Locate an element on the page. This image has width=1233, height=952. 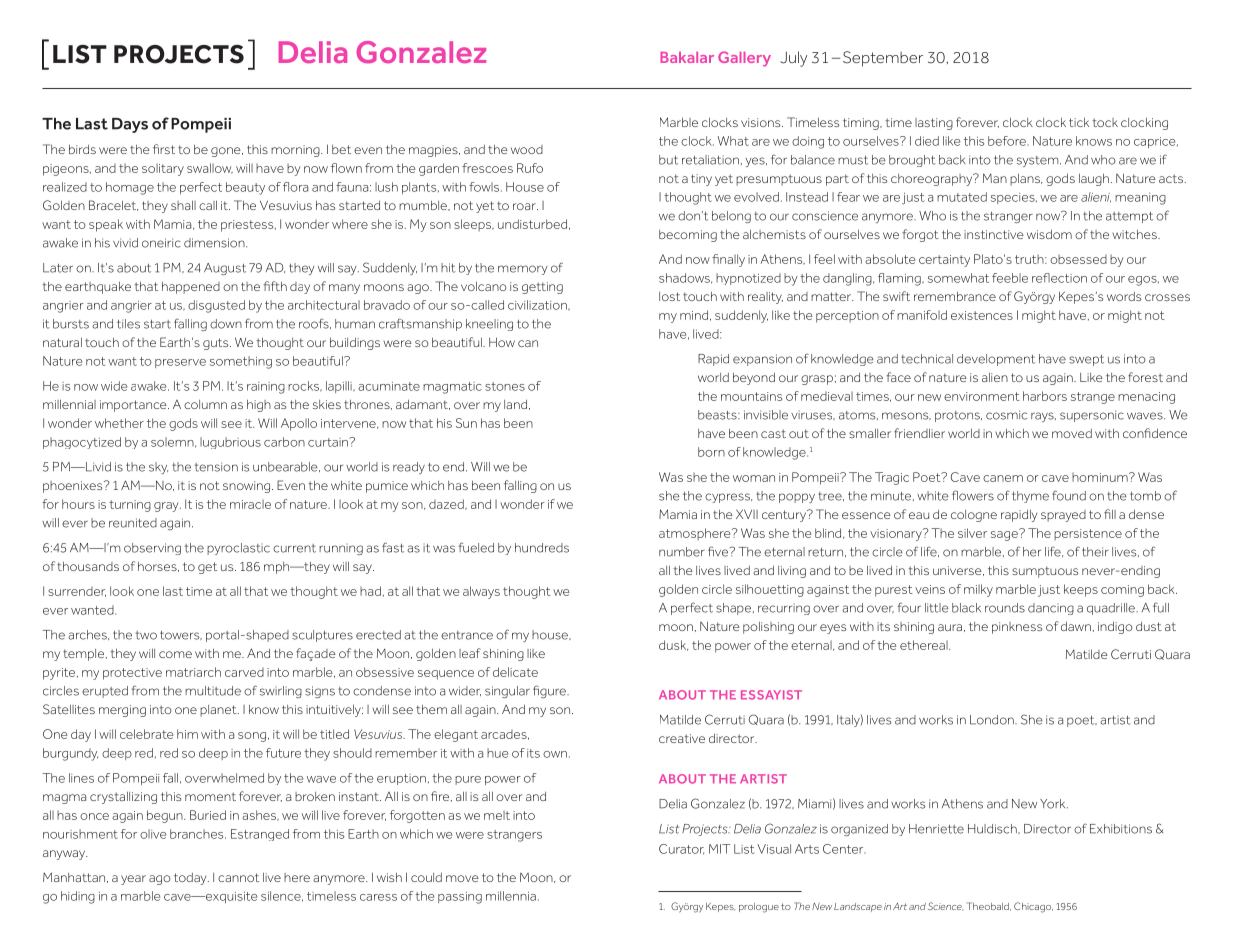
Days is located at coordinates (130, 125).
